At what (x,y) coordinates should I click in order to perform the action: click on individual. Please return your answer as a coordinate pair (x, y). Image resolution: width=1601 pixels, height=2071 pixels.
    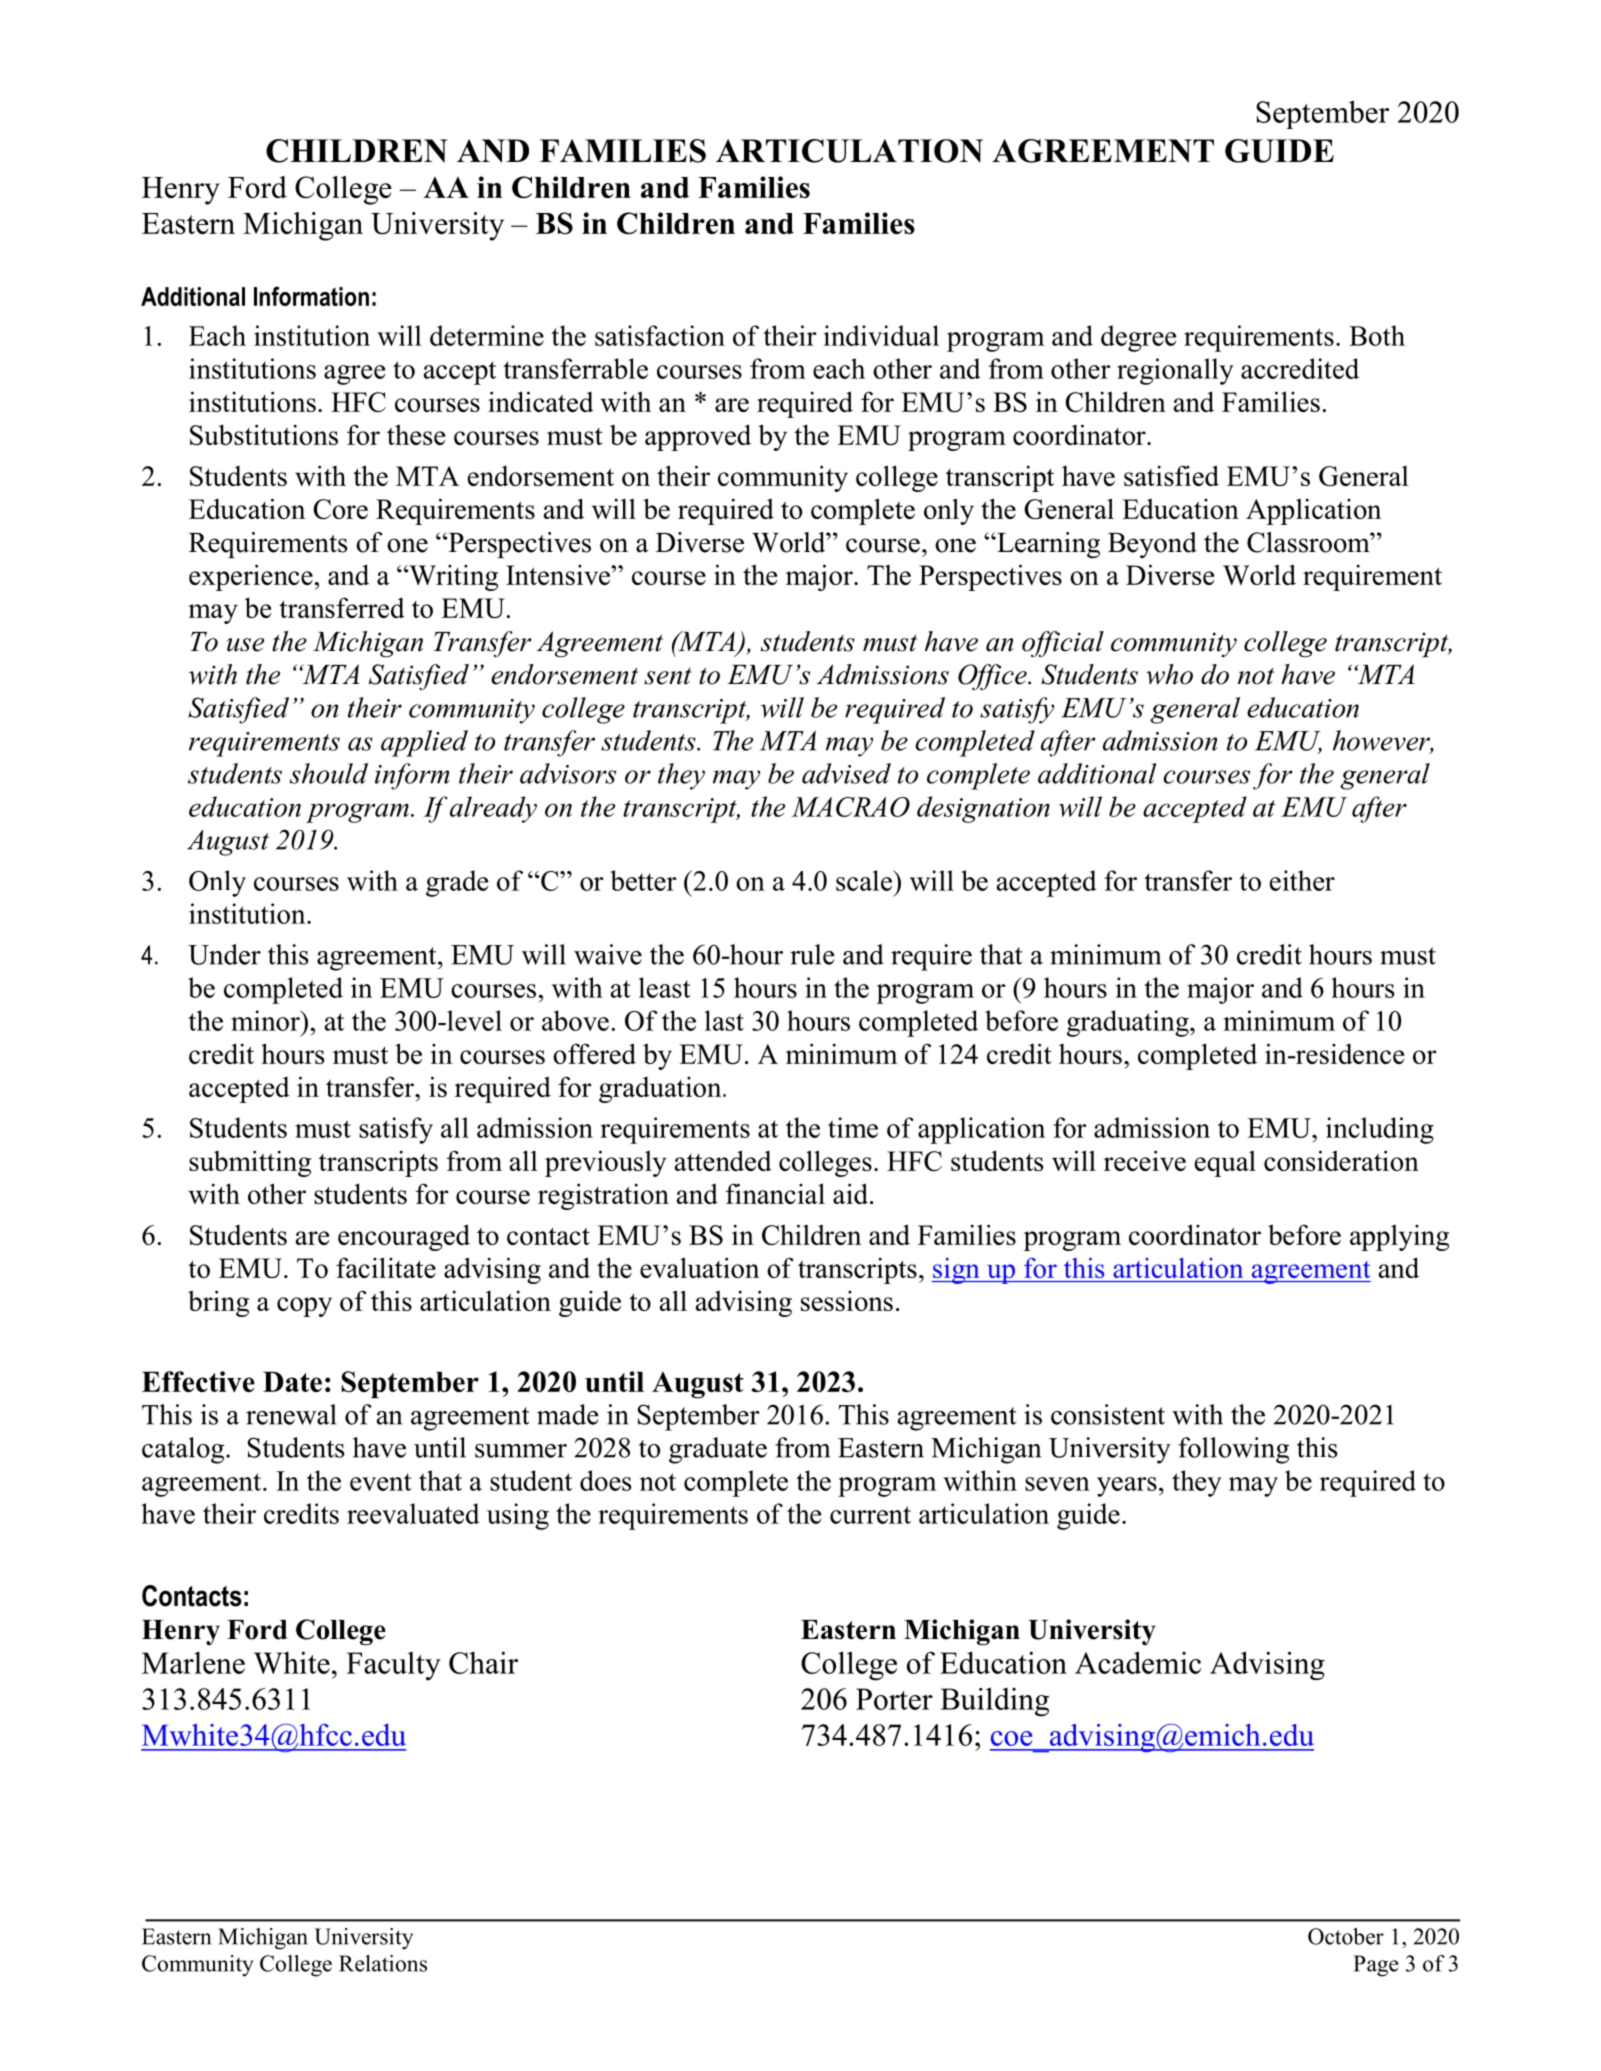
    Looking at the image, I should click on (881, 335).
